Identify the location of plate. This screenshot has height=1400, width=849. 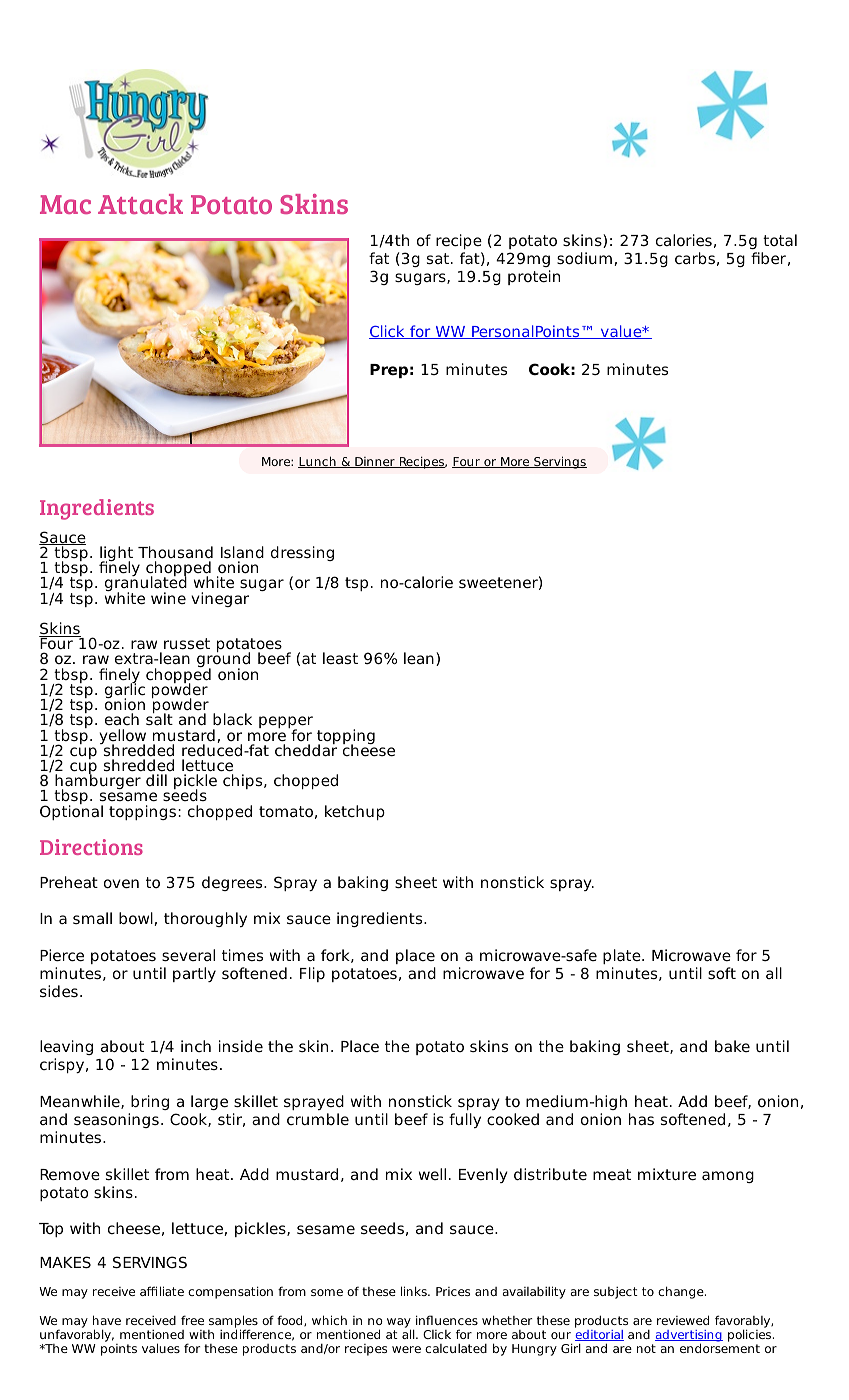
(623, 956).
